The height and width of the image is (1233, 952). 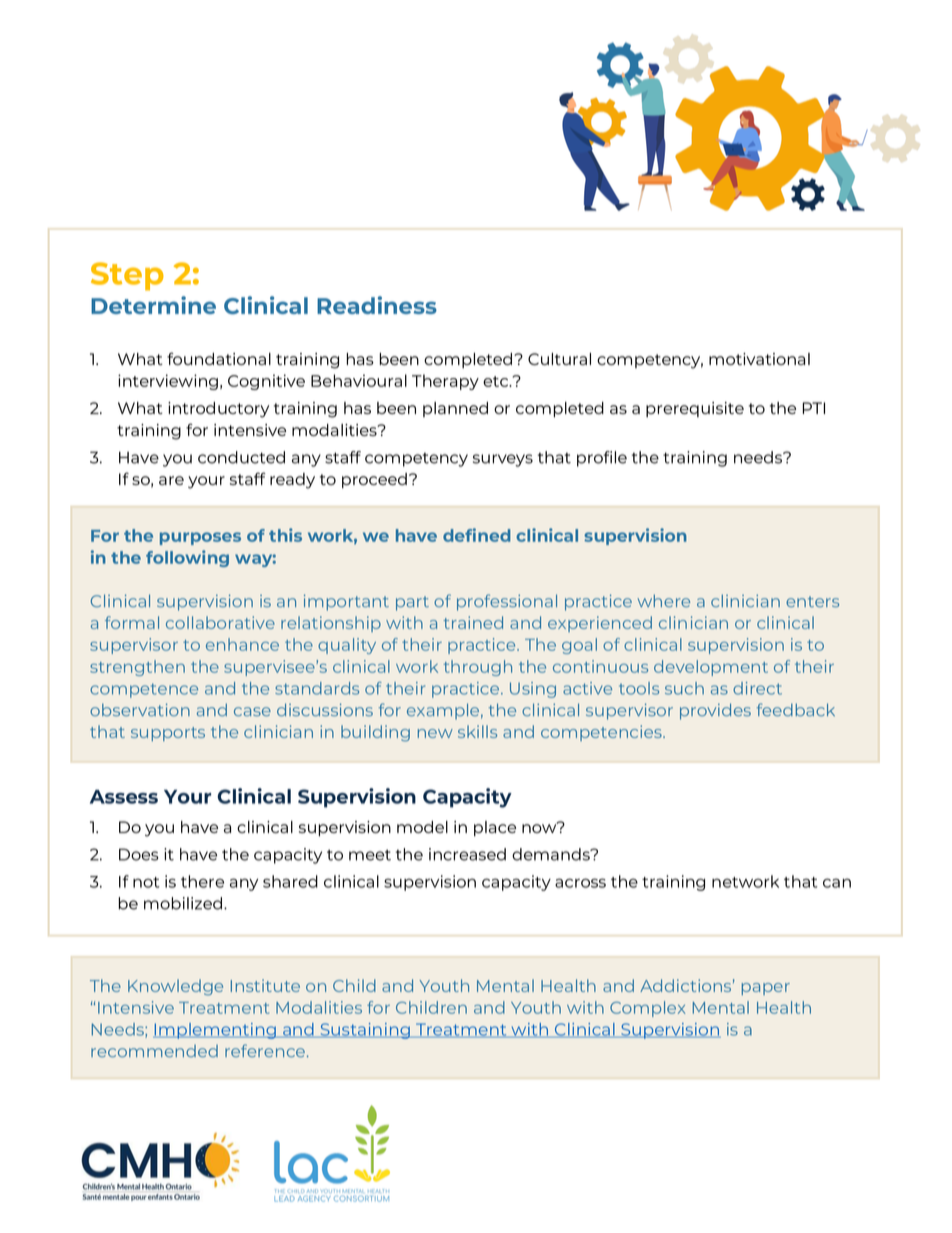 What do you see at coordinates (837, 883) in the image?
I see `can` at bounding box center [837, 883].
